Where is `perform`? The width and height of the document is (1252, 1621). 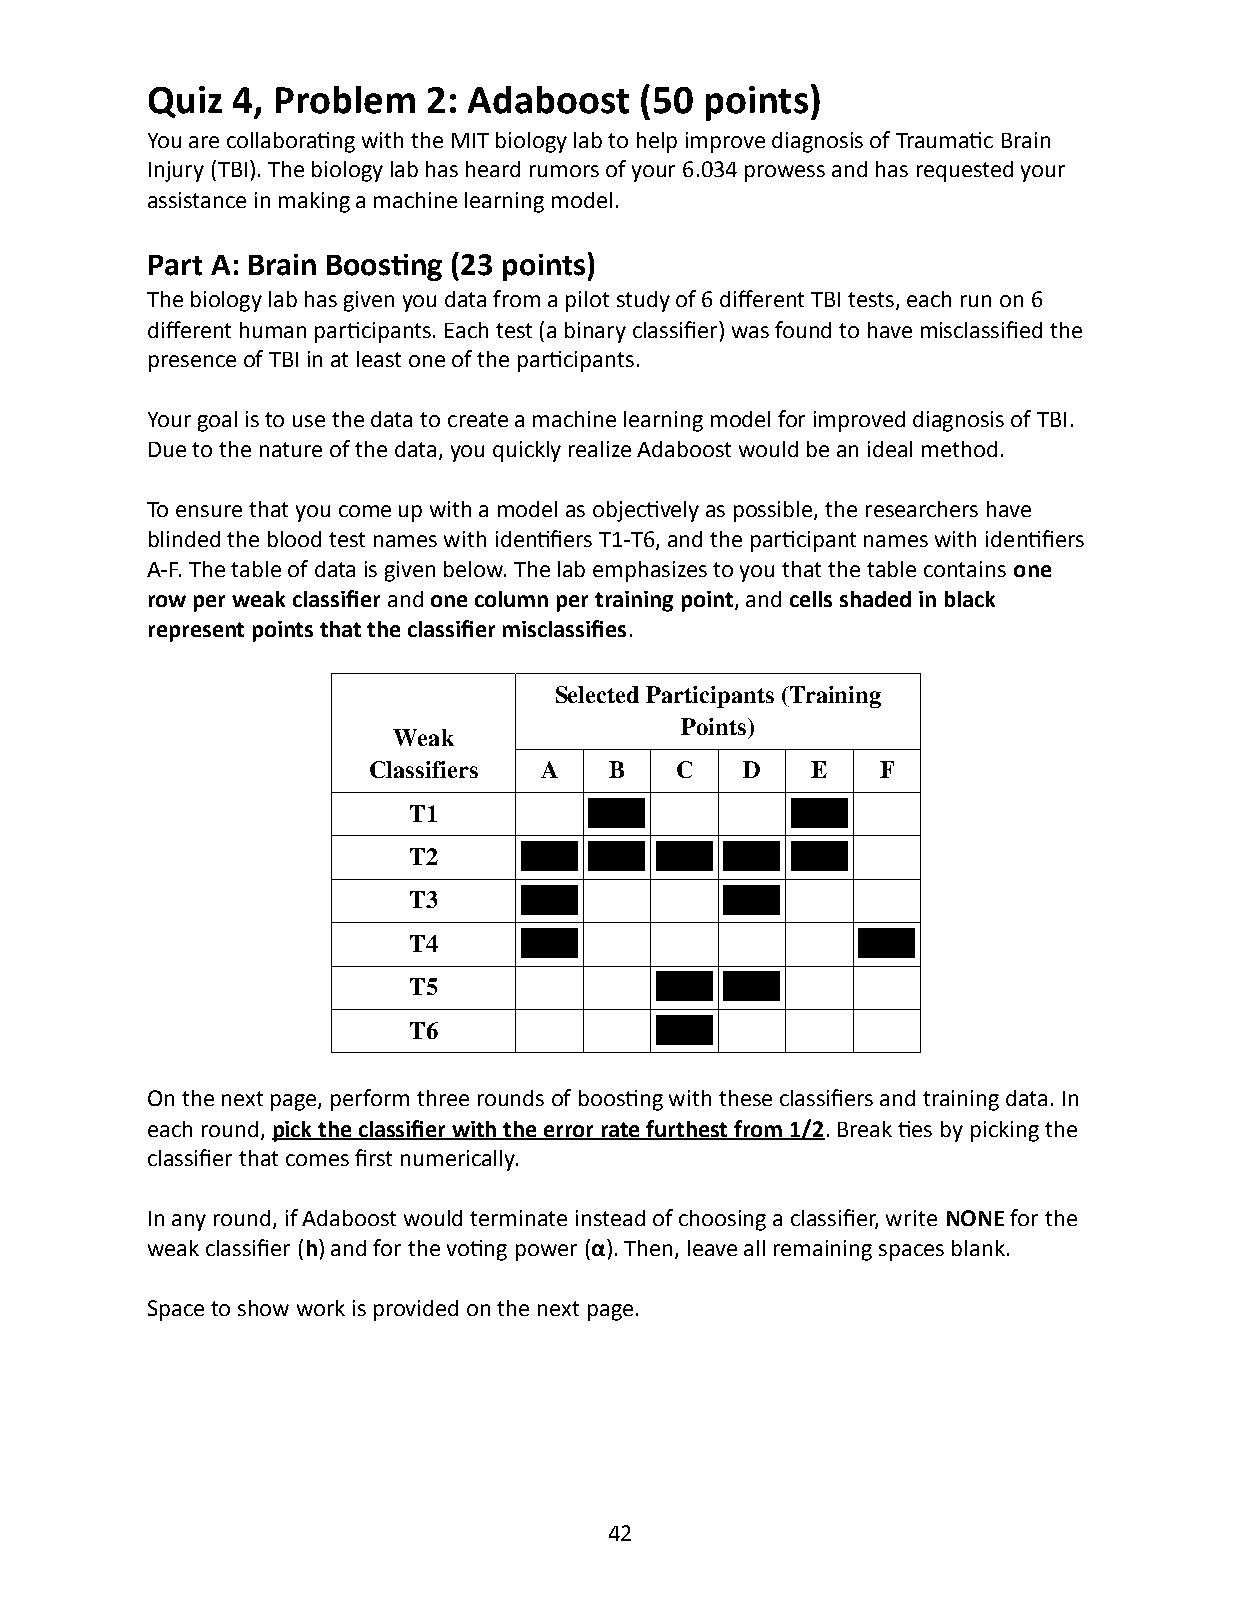
perform is located at coordinates (370, 1100).
